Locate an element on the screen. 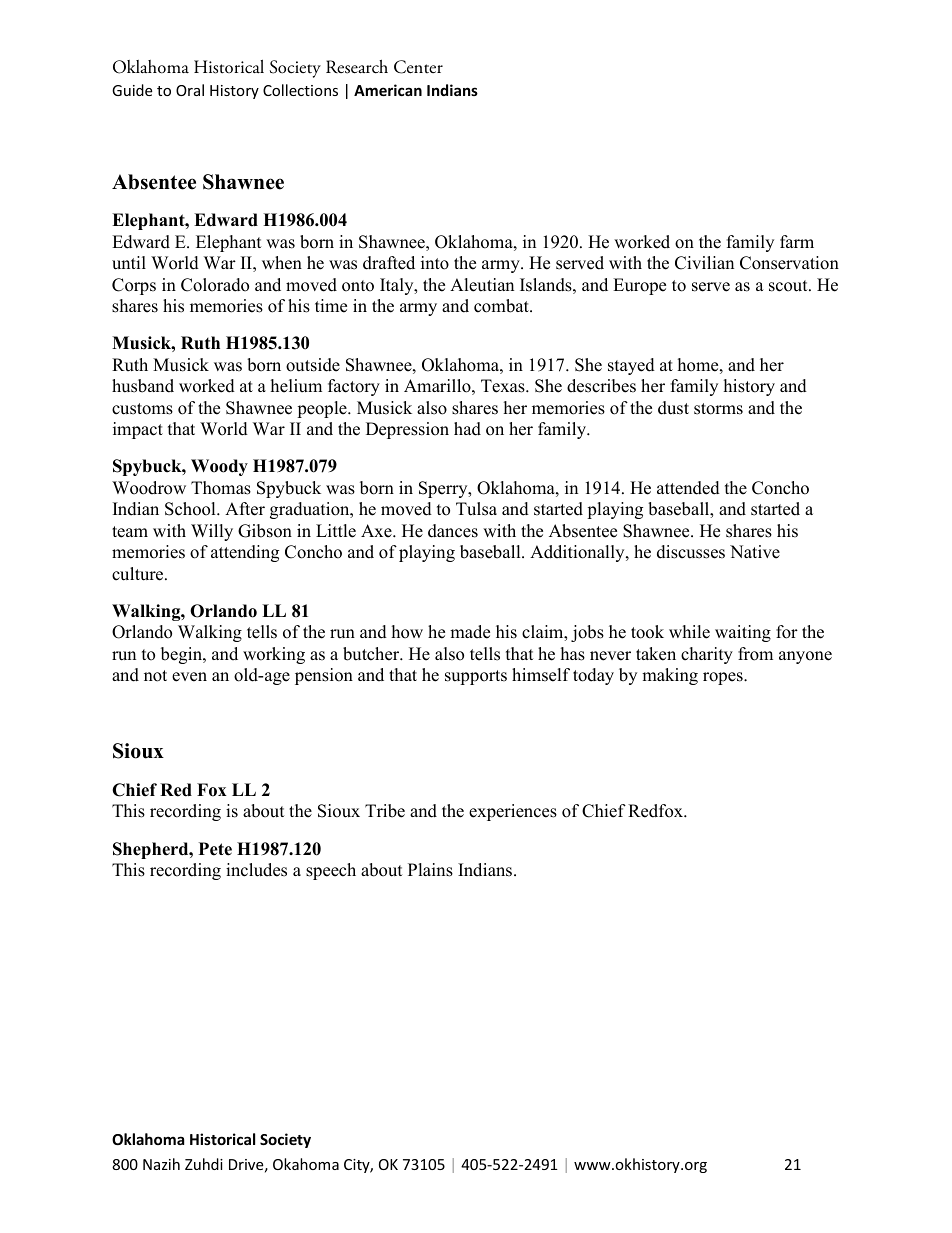 This screenshot has width=952, height=1233. Woody is located at coordinates (219, 467).
